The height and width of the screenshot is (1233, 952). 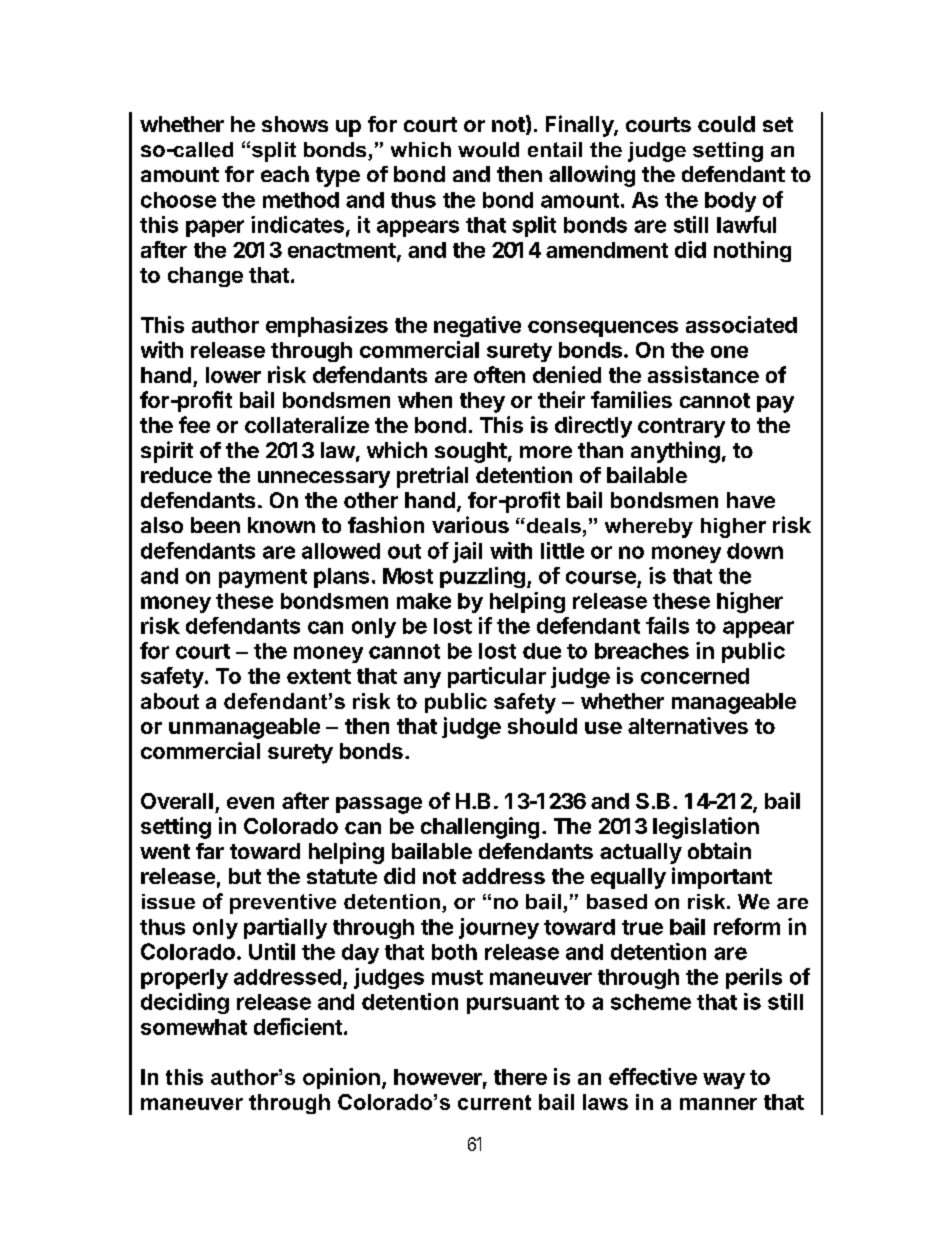 What do you see at coordinates (675, 452) in the screenshot?
I see `anything` at bounding box center [675, 452].
